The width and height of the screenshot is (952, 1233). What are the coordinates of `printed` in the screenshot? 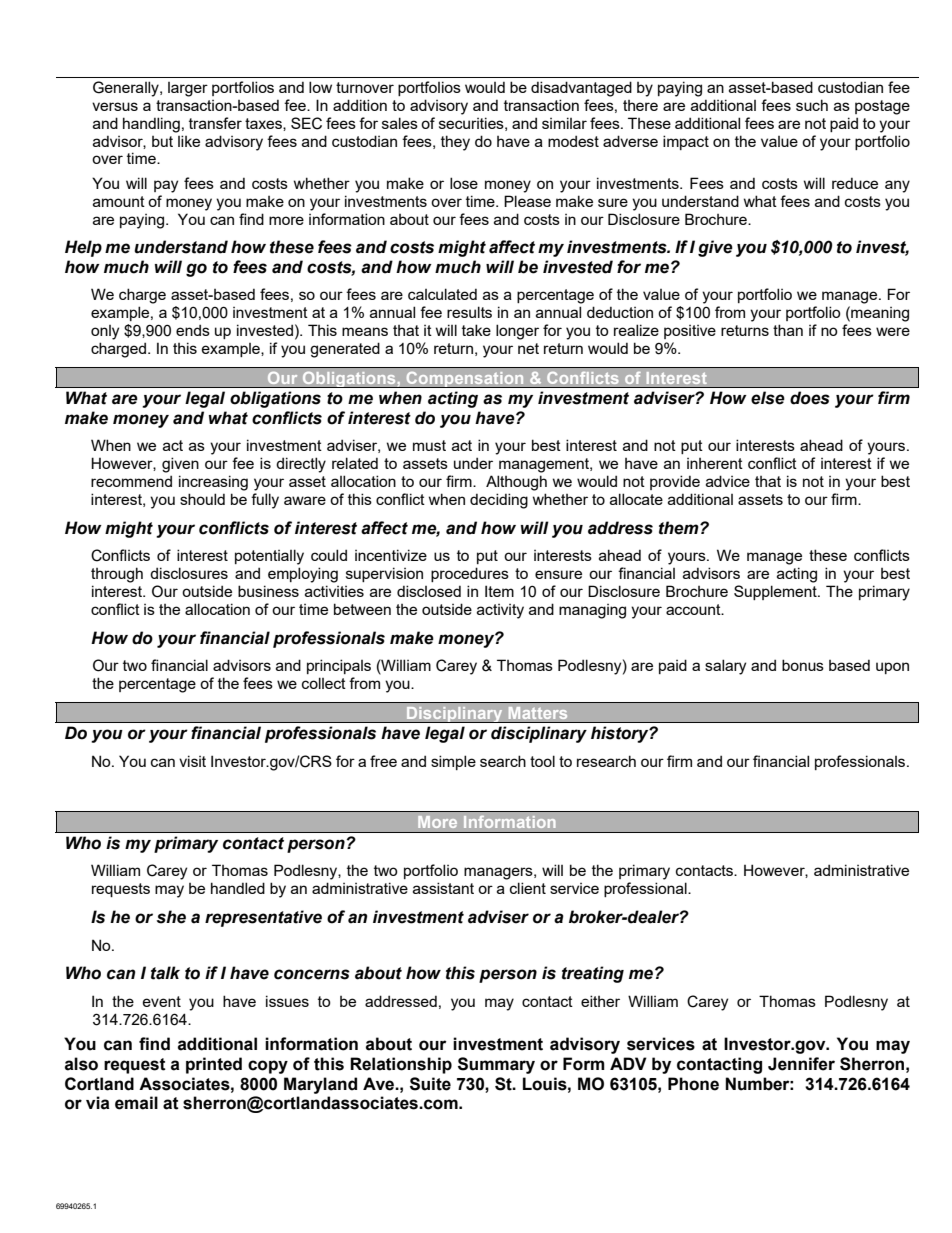 It's located at (214, 1065).
